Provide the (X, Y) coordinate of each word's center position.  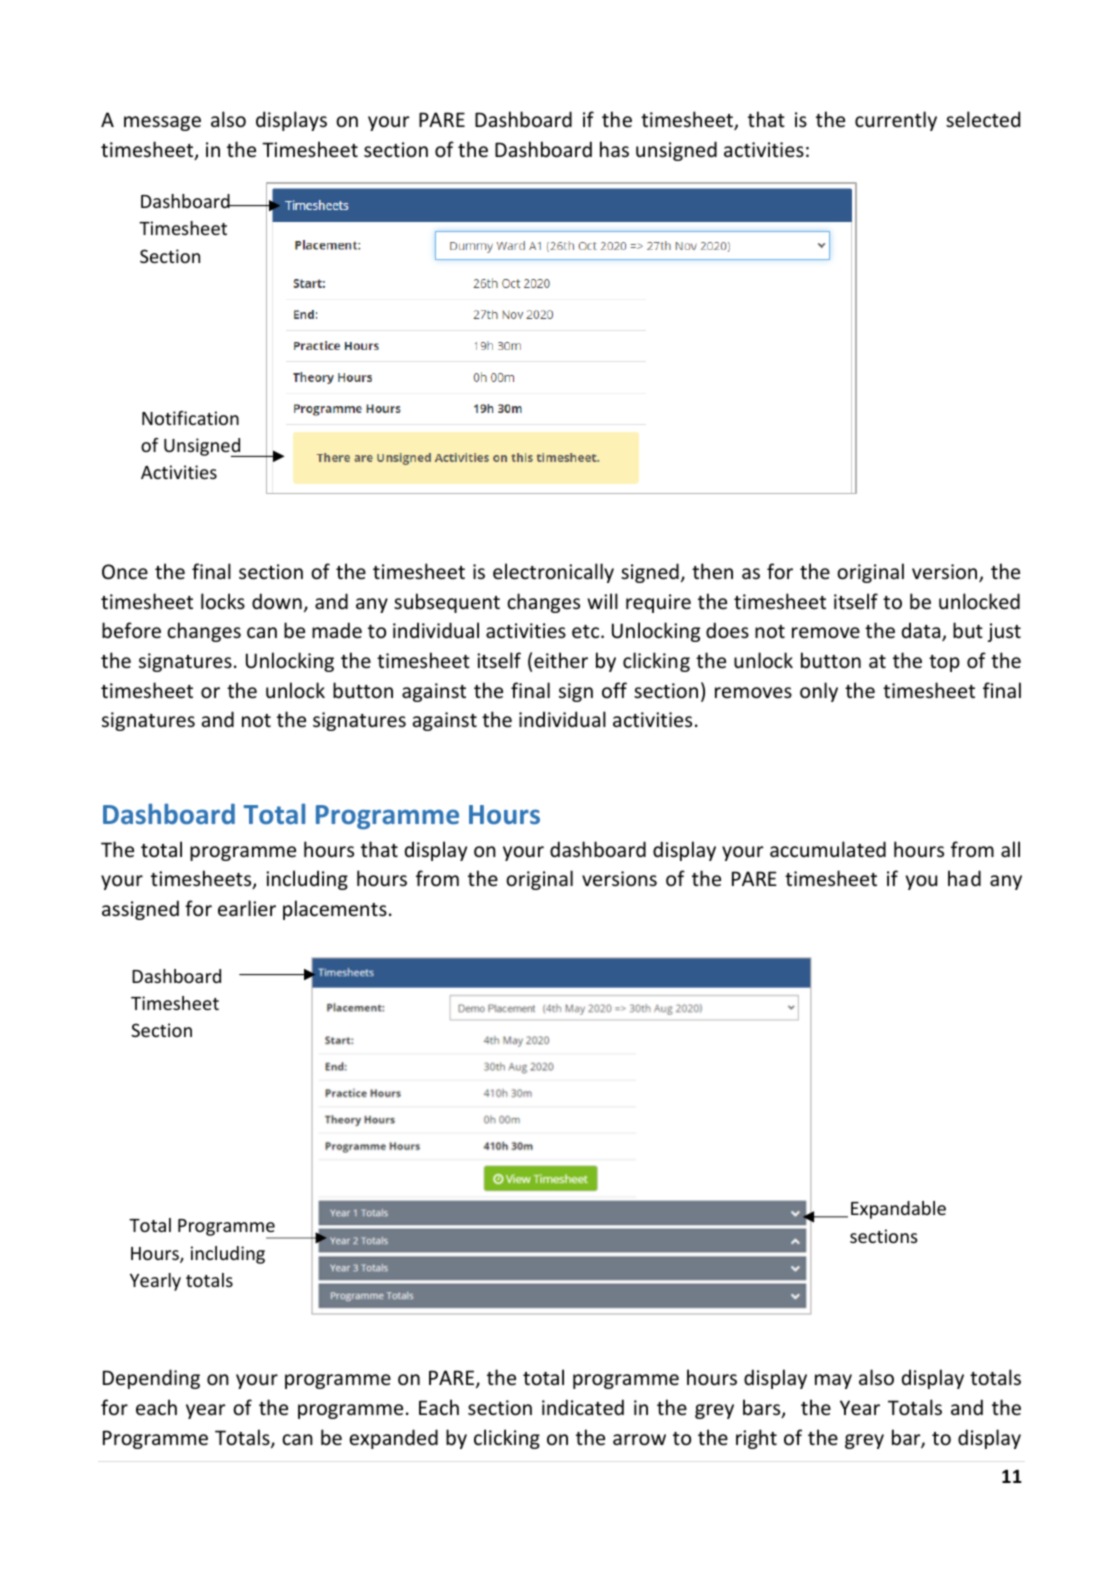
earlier (247, 908)
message (162, 123)
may (833, 1381)
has (614, 149)
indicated (583, 1407)
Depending (151, 1379)
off (614, 690)
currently (896, 121)
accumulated (828, 849)
